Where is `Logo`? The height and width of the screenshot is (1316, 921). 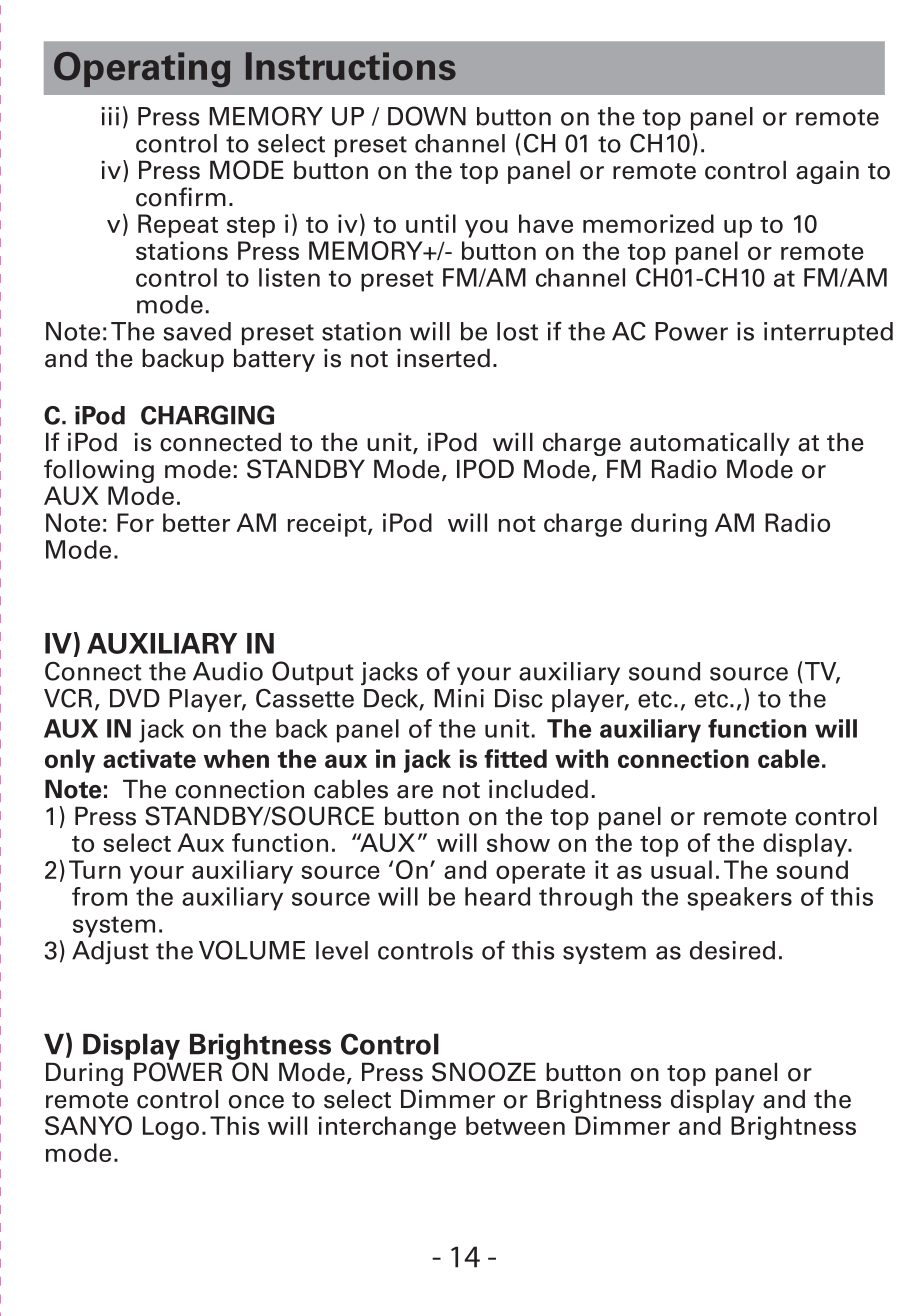
Logo is located at coordinates (171, 1128).
